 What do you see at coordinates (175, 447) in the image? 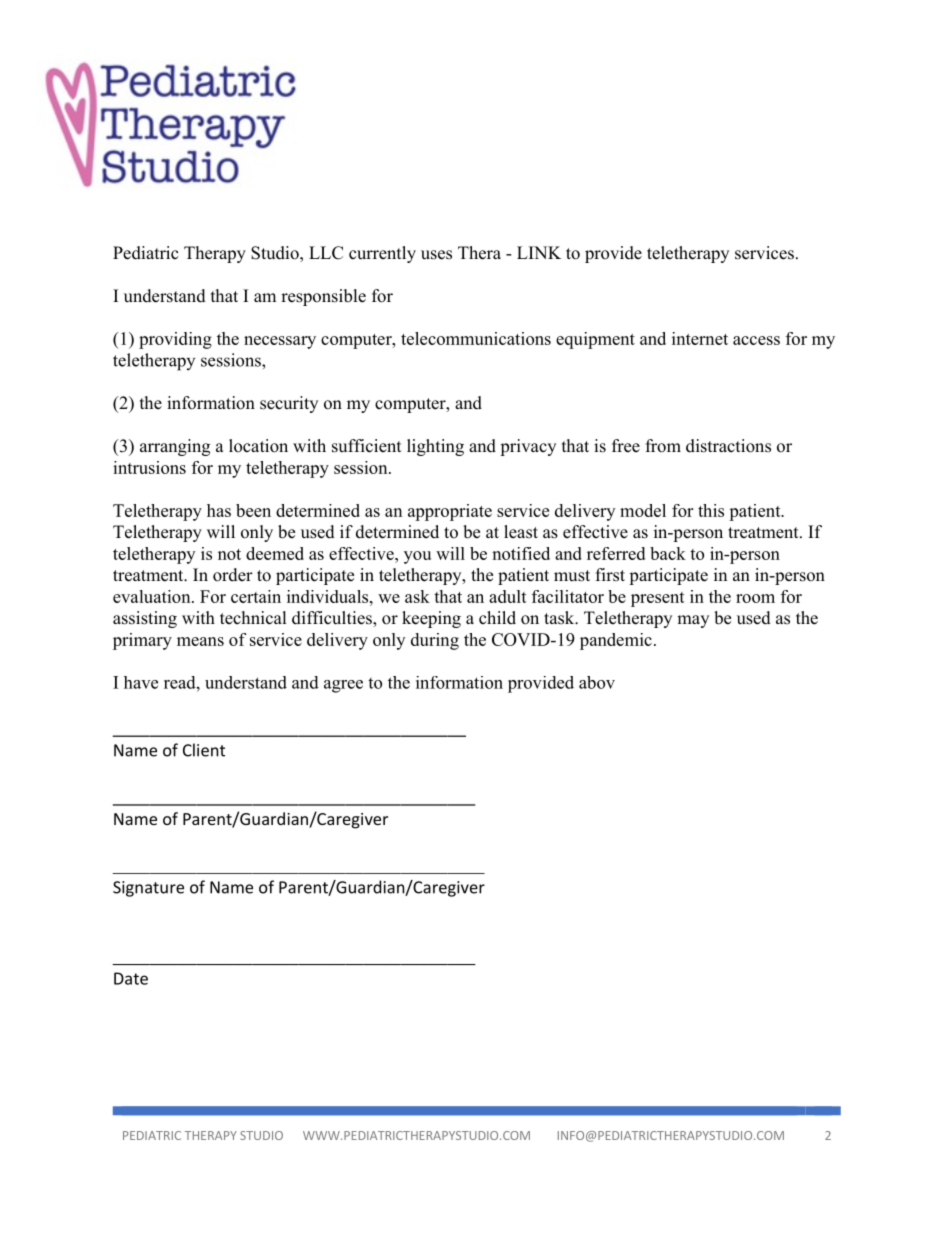
I see `arranging` at bounding box center [175, 447].
